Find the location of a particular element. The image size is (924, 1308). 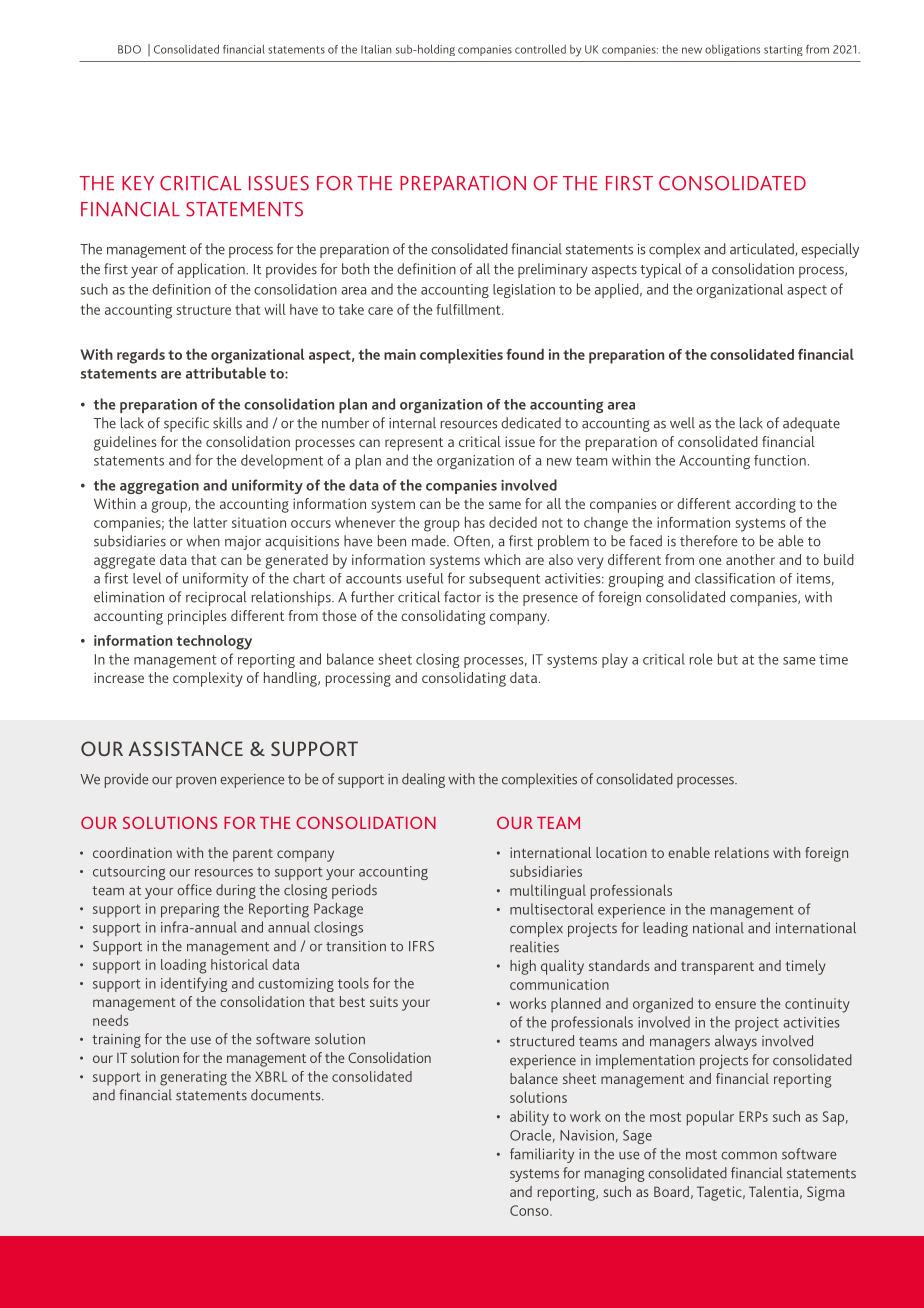

classification is located at coordinates (735, 578).
